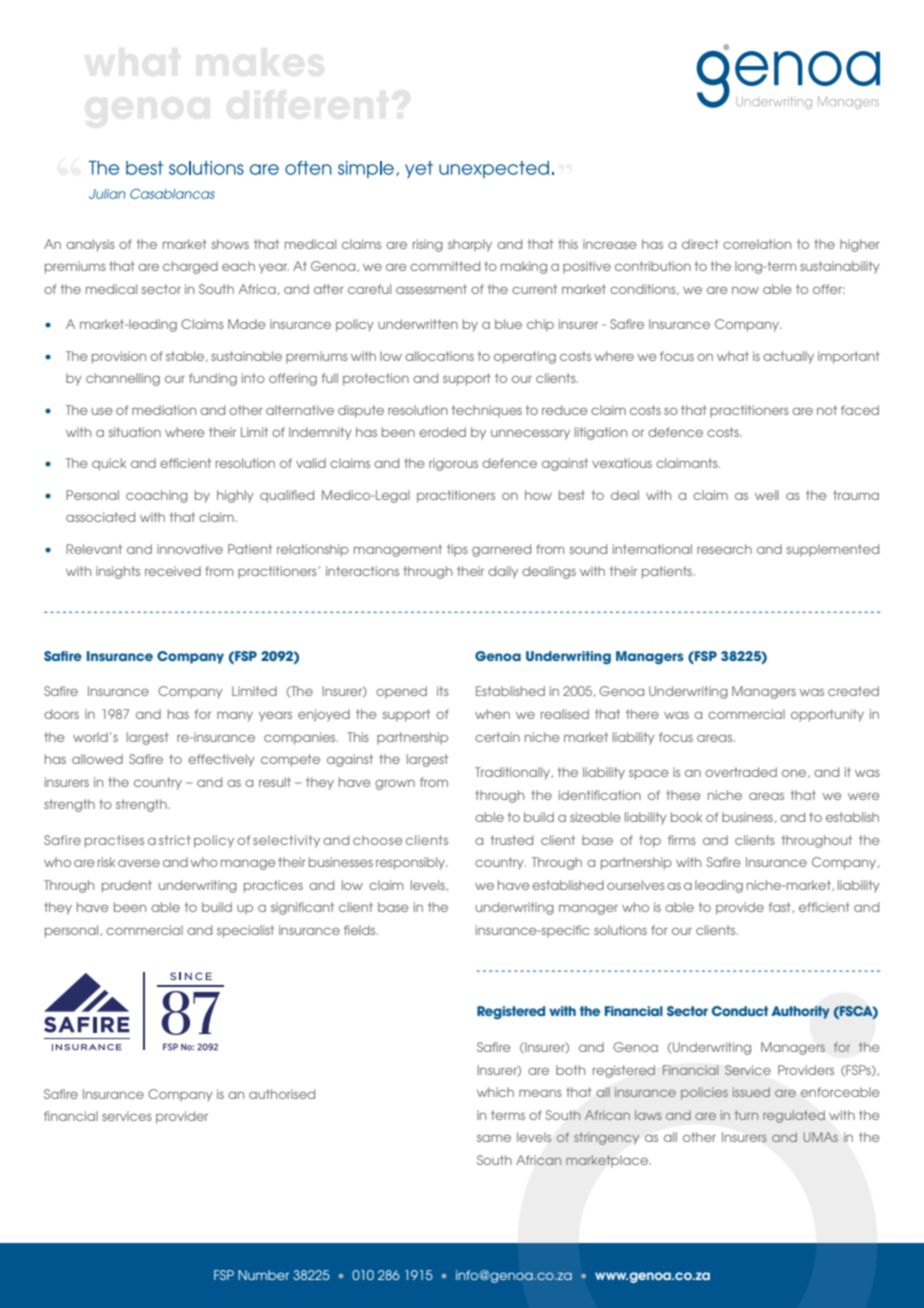 Image resolution: width=924 pixels, height=1308 pixels. Describe the element at coordinates (127, 886) in the image. I see `prudent` at that location.
